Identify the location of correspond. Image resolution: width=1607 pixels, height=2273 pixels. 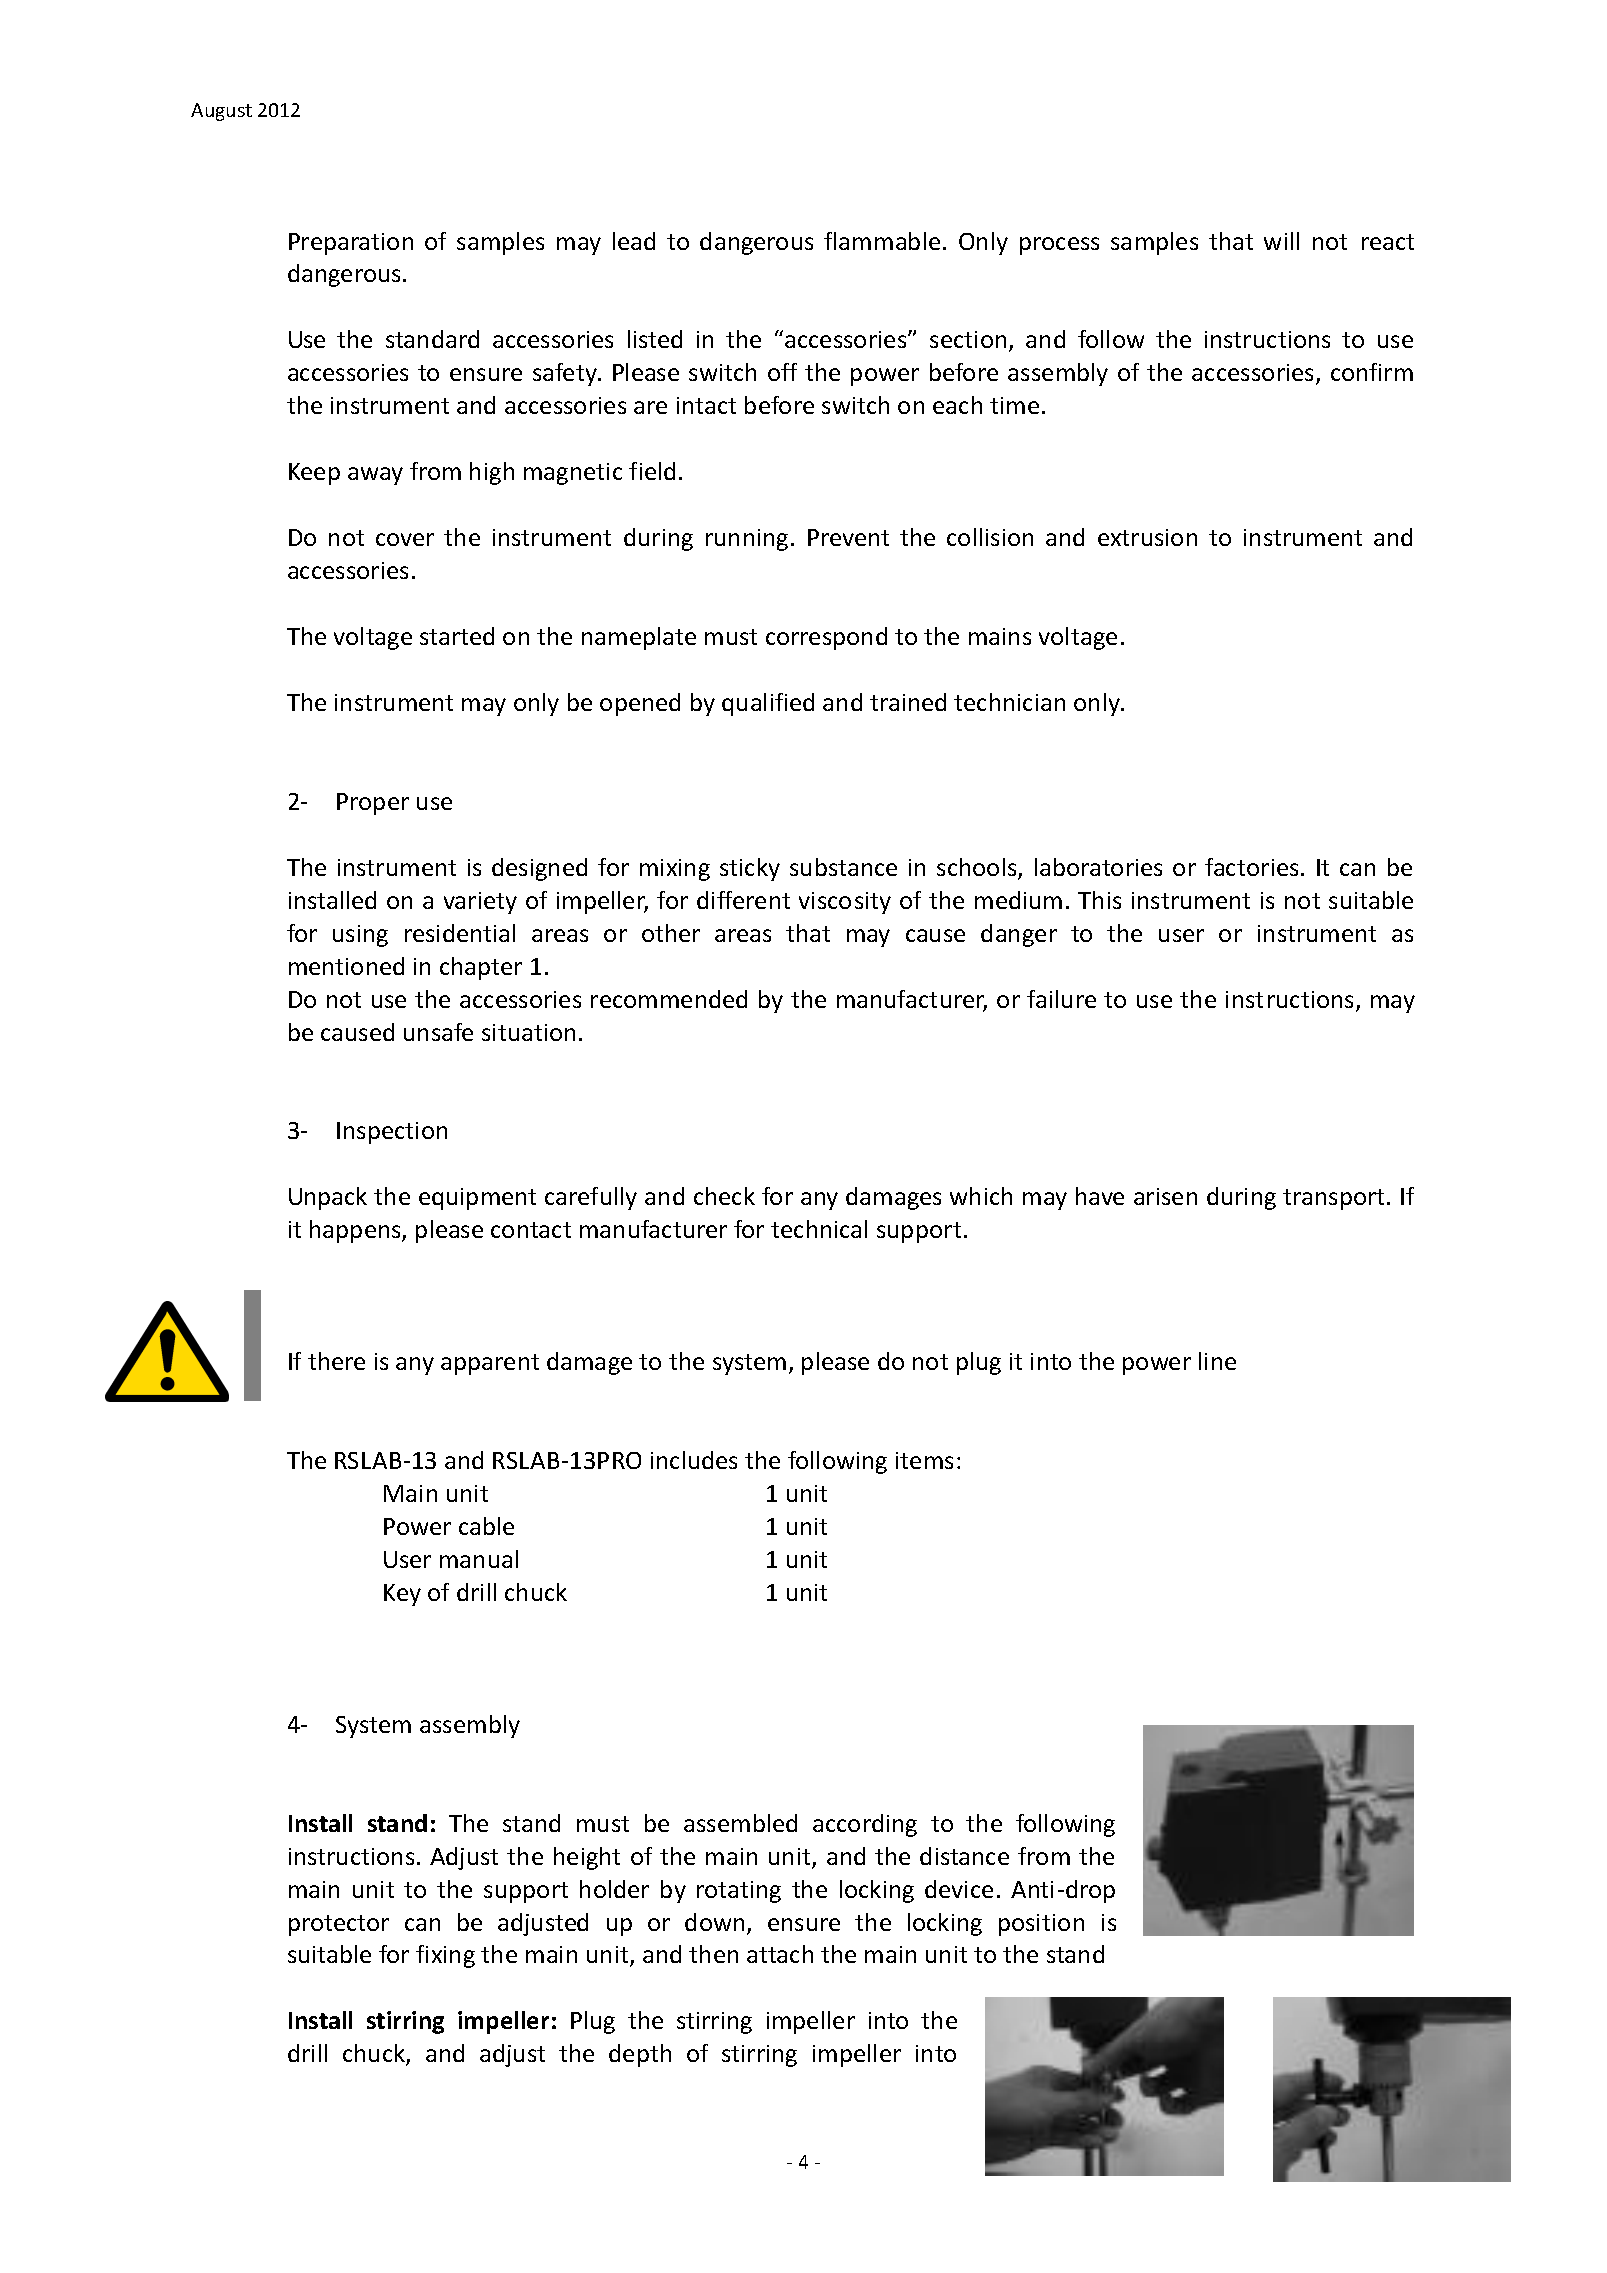
(826, 638).
